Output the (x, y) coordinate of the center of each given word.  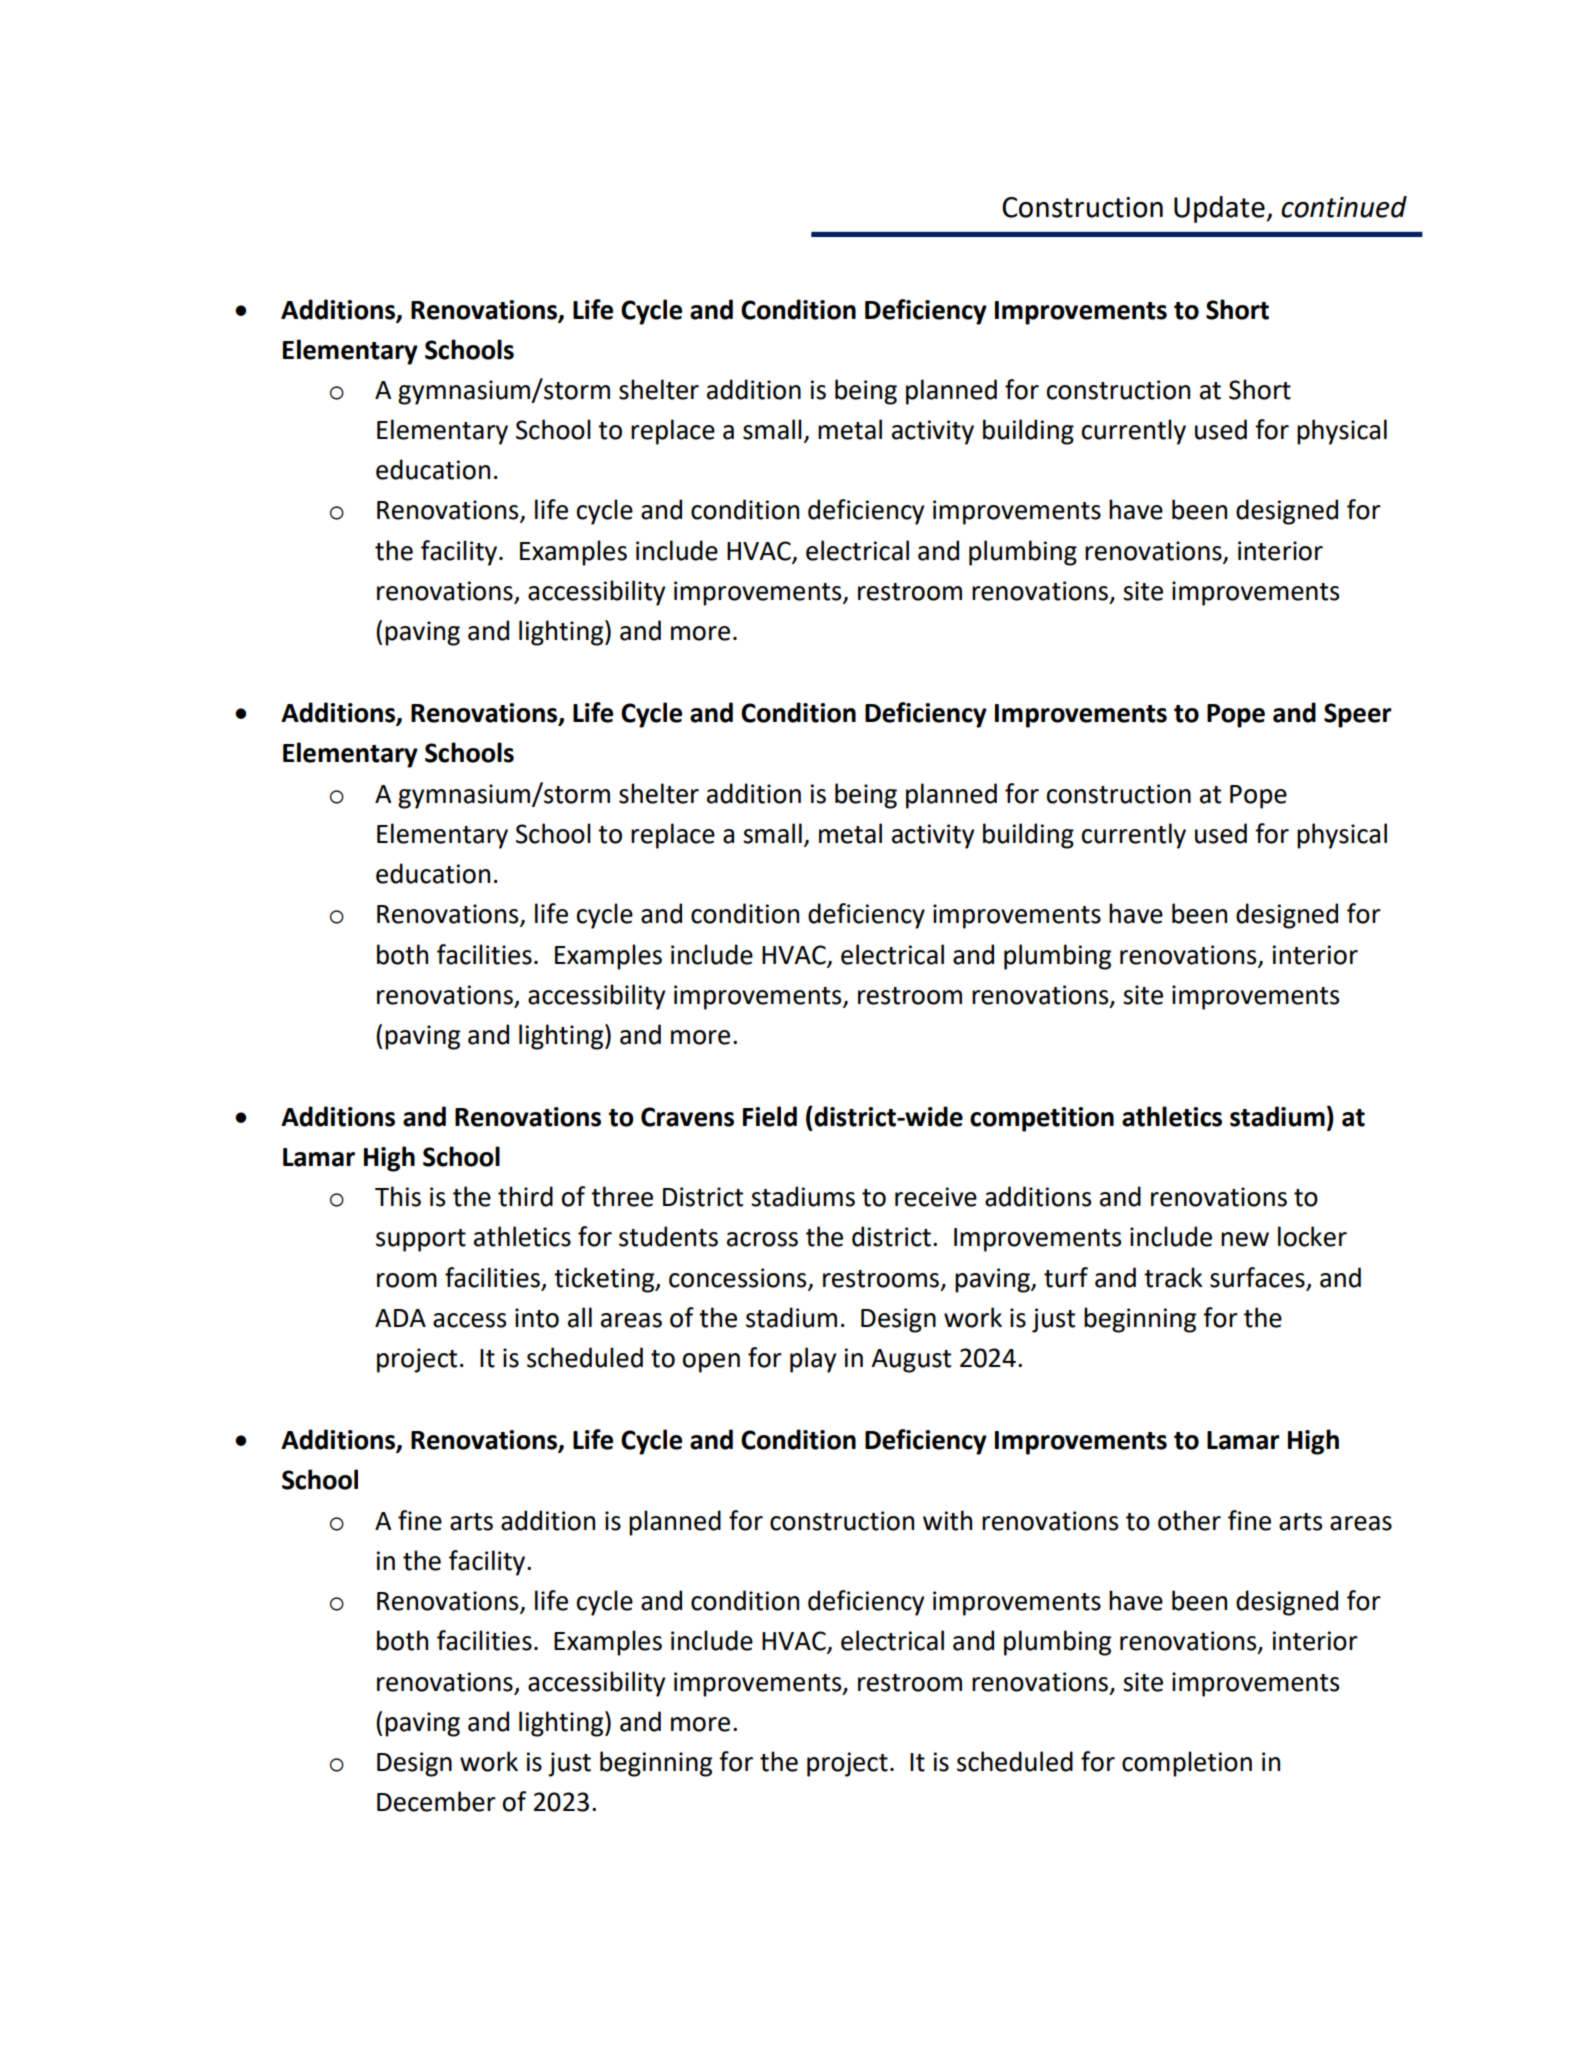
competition (1042, 1119)
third (525, 1196)
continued (1344, 207)
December (436, 1801)
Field (770, 1116)
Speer (1358, 715)
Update (1220, 209)
